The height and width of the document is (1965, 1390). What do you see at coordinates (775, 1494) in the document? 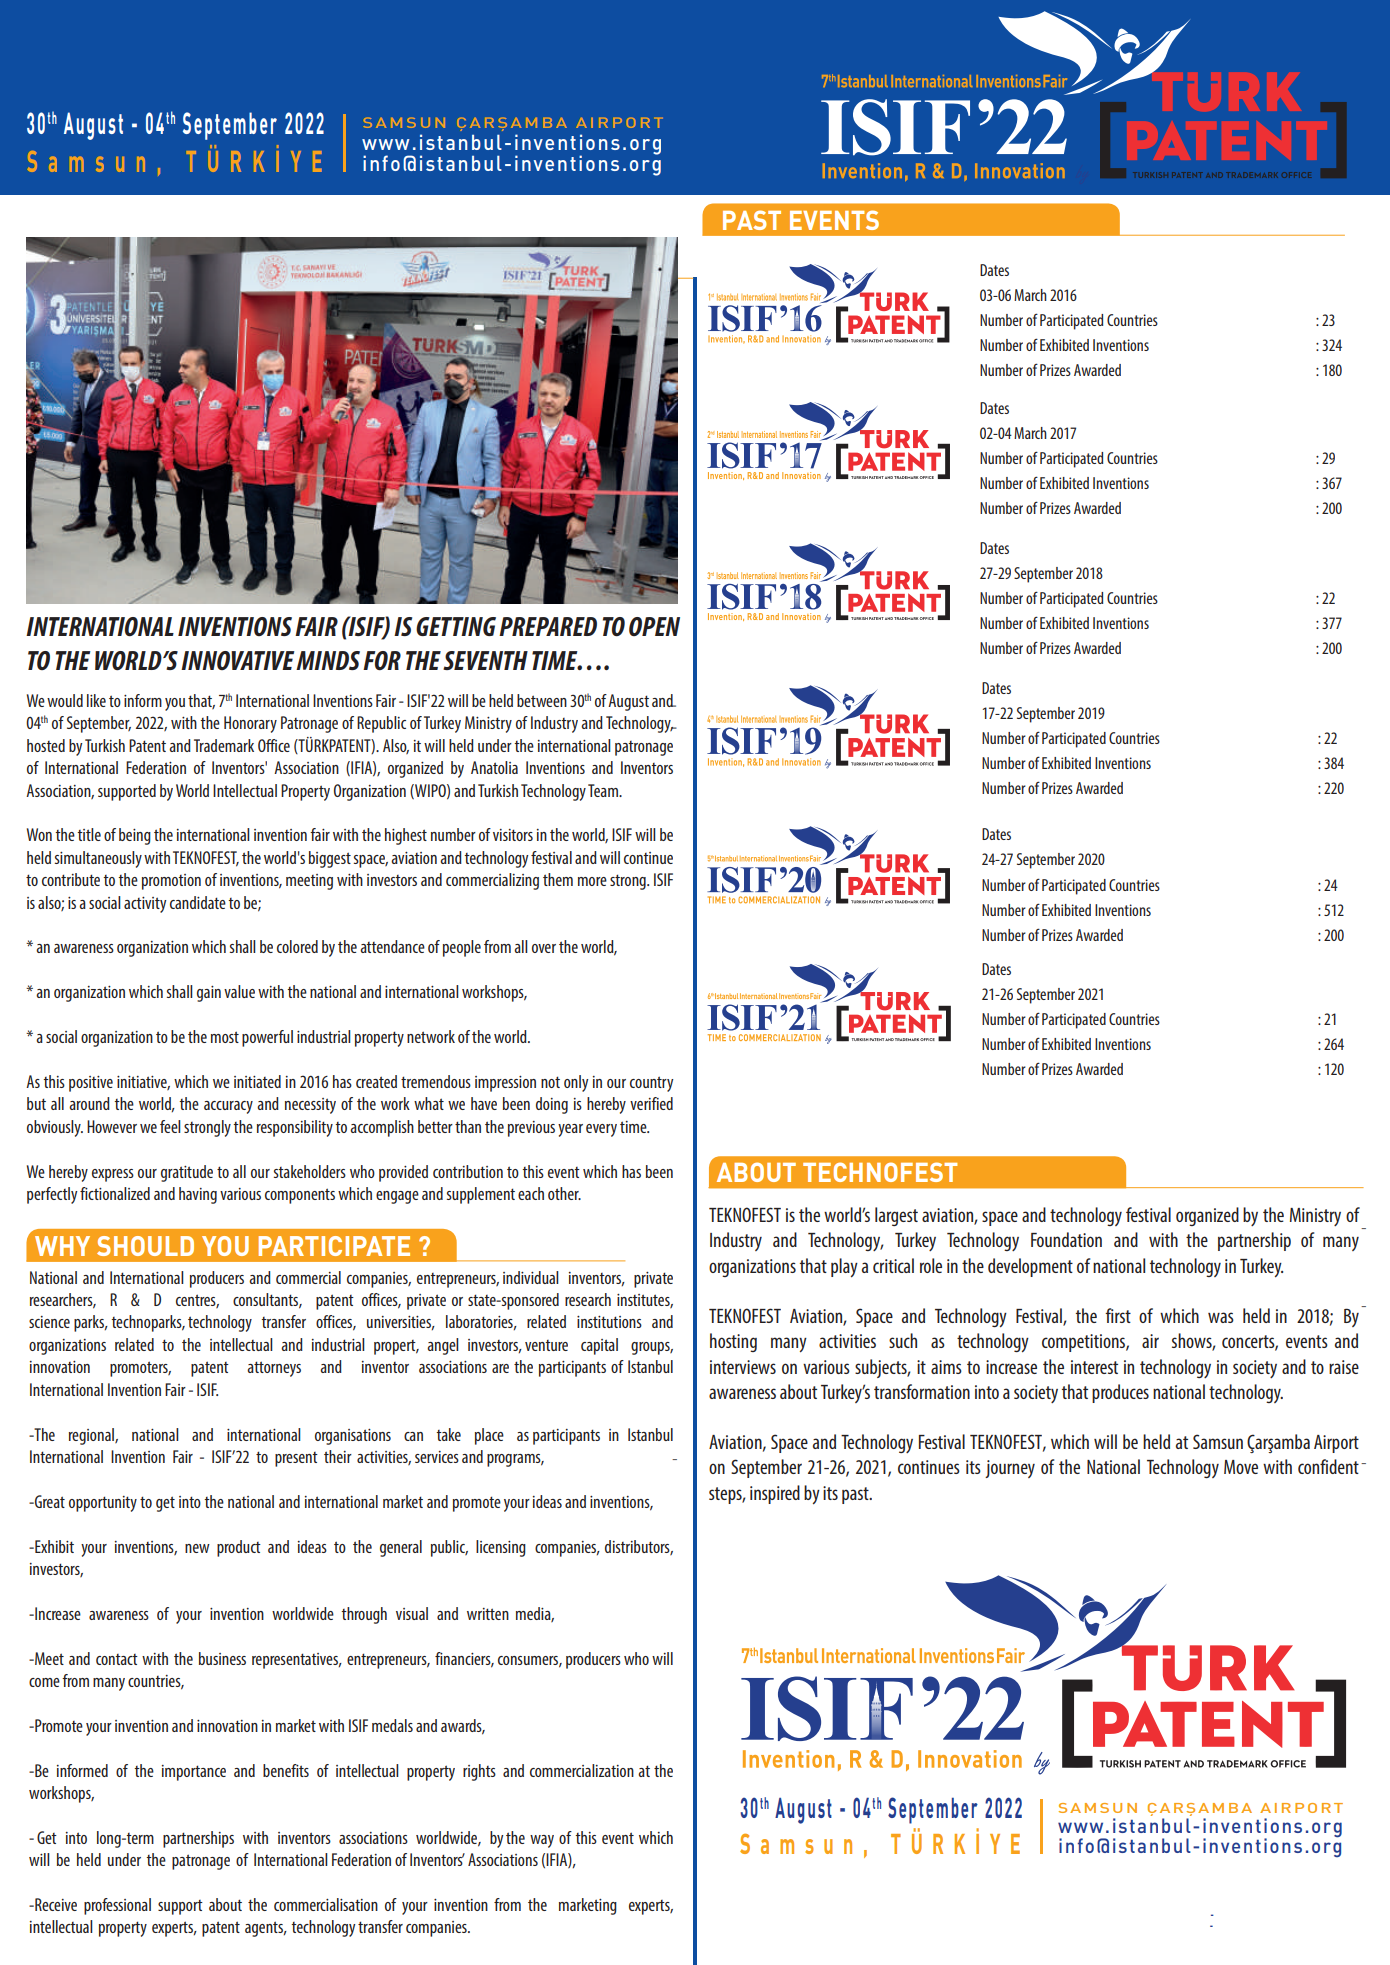
I see `inspired` at bounding box center [775, 1494].
